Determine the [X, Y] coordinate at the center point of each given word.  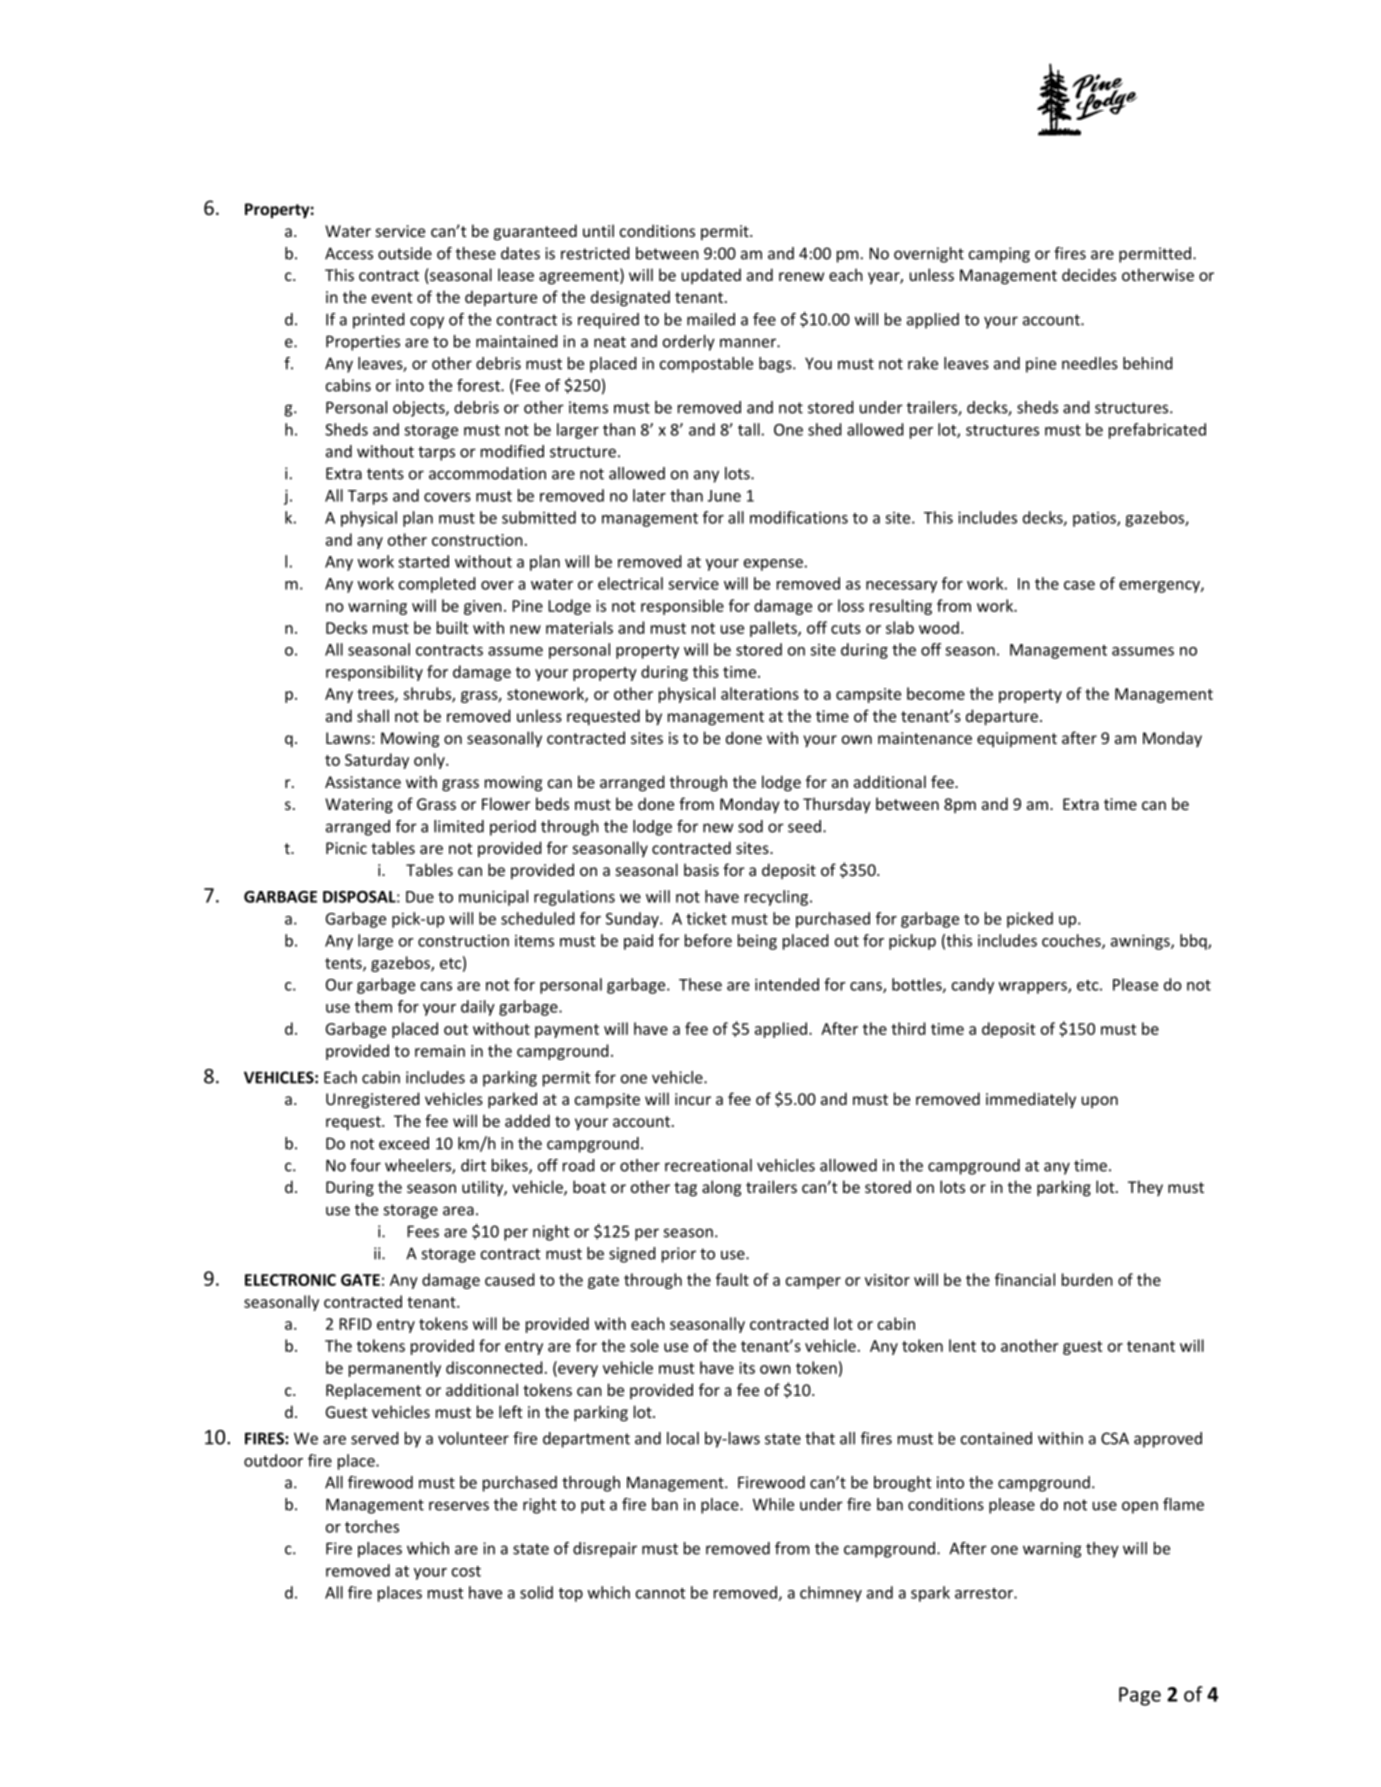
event [392, 297]
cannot [660, 1593]
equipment [1017, 739]
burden [1087, 1279]
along [721, 1188]
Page [1140, 1696]
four [365, 1165]
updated [711, 276]
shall [373, 715]
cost [466, 1571]
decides [1089, 274]
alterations [760, 693]
